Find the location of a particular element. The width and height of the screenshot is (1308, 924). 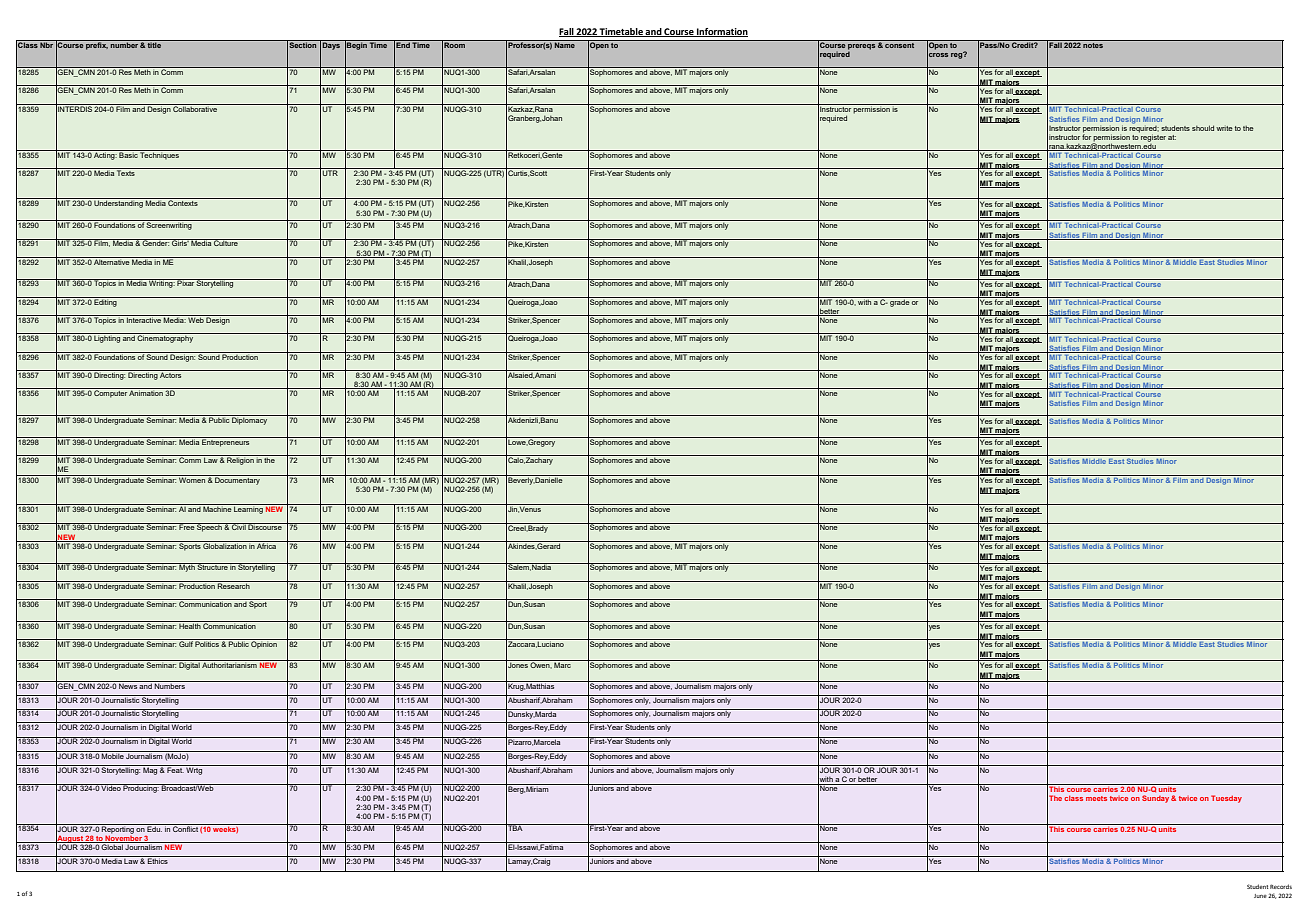

notes is located at coordinates (1093, 44).
